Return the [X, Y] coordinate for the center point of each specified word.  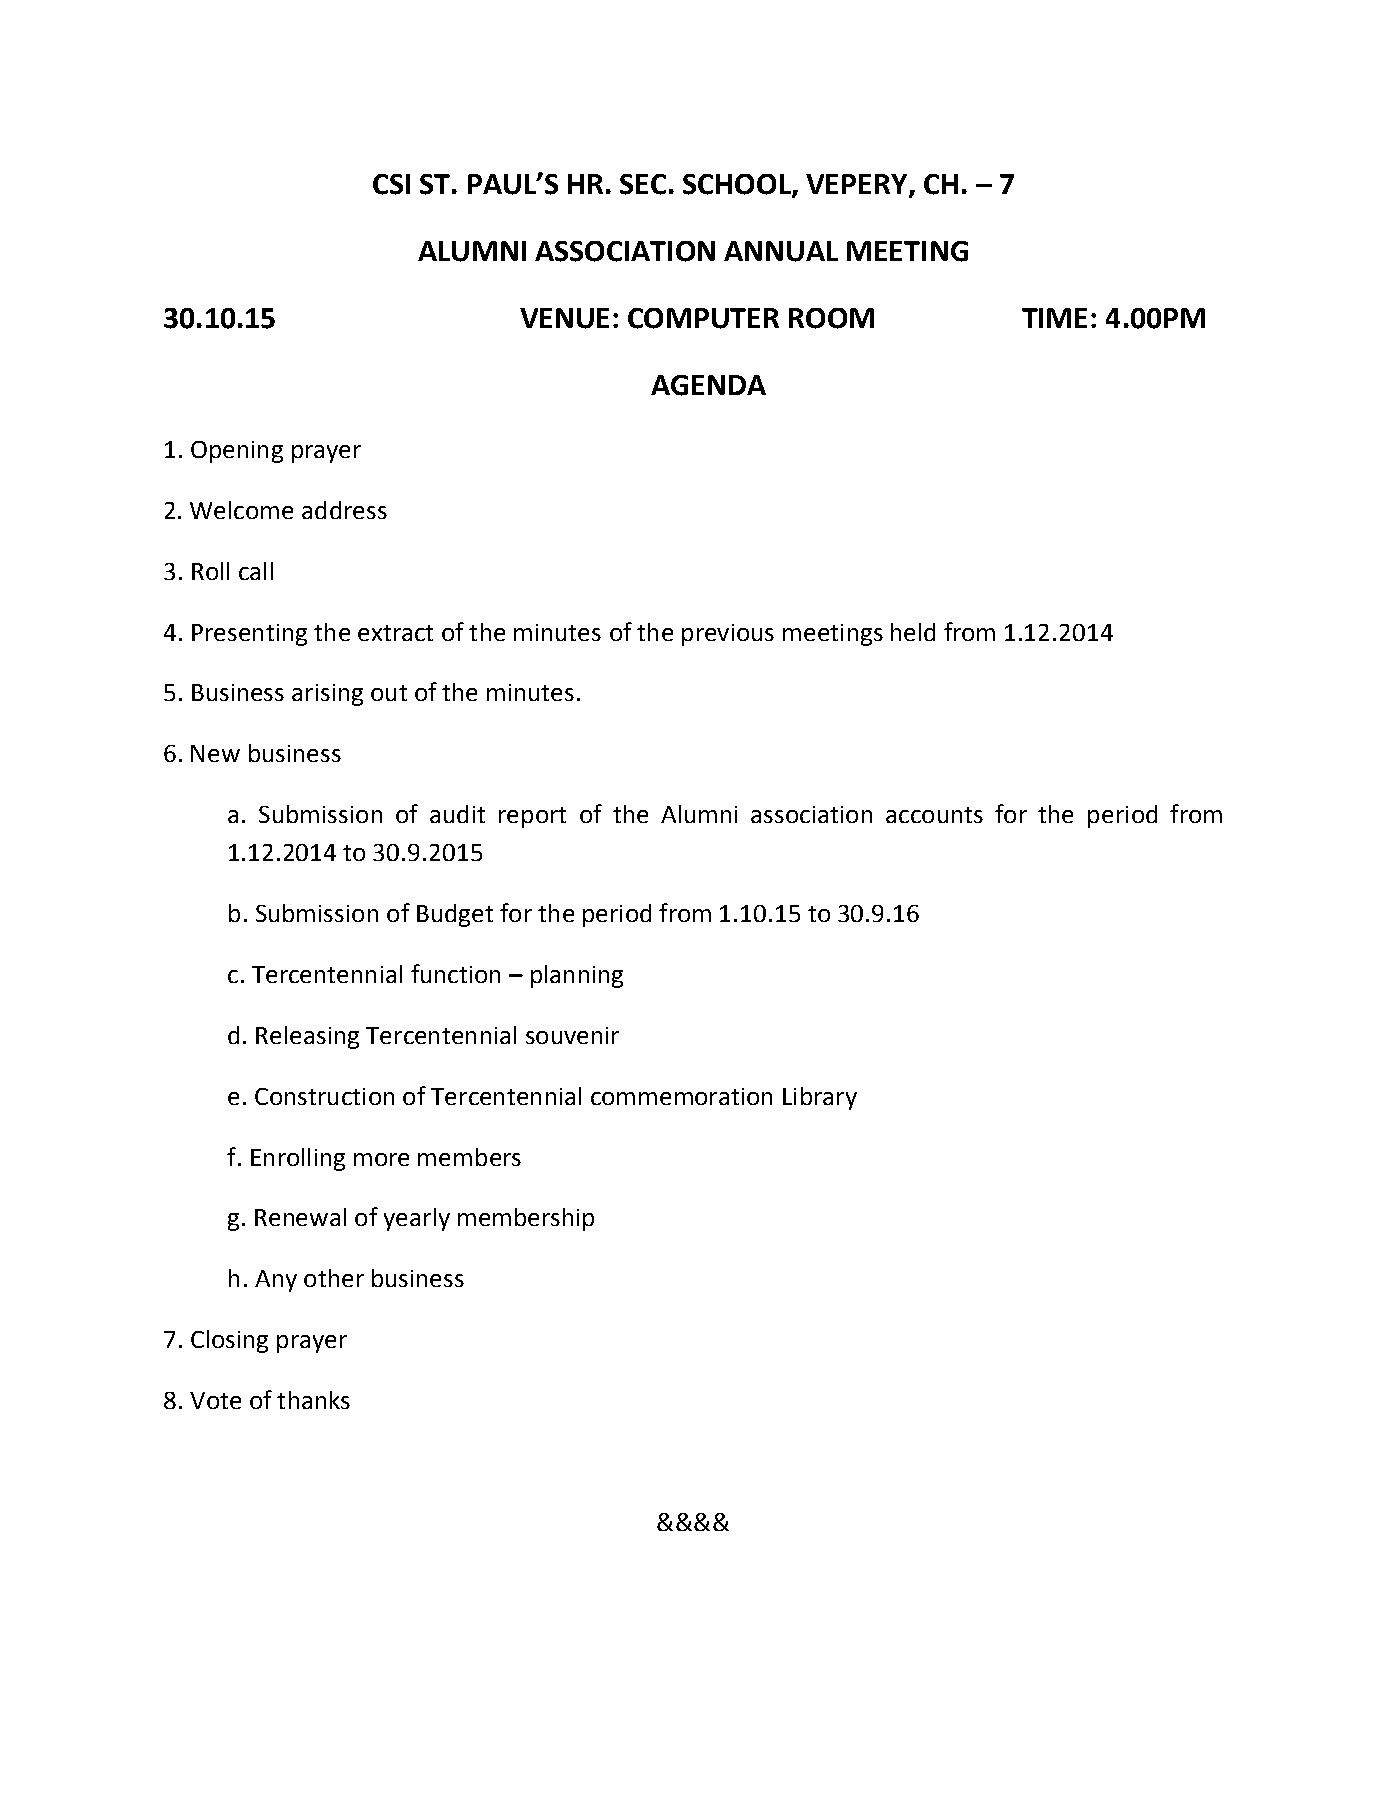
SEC [643, 184]
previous [728, 635]
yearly [417, 1219]
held [913, 632]
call [256, 571]
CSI [391, 184]
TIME [1054, 318]
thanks [313, 1400]
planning [577, 976]
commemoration [681, 1096]
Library [820, 1098]
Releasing [307, 1037]
